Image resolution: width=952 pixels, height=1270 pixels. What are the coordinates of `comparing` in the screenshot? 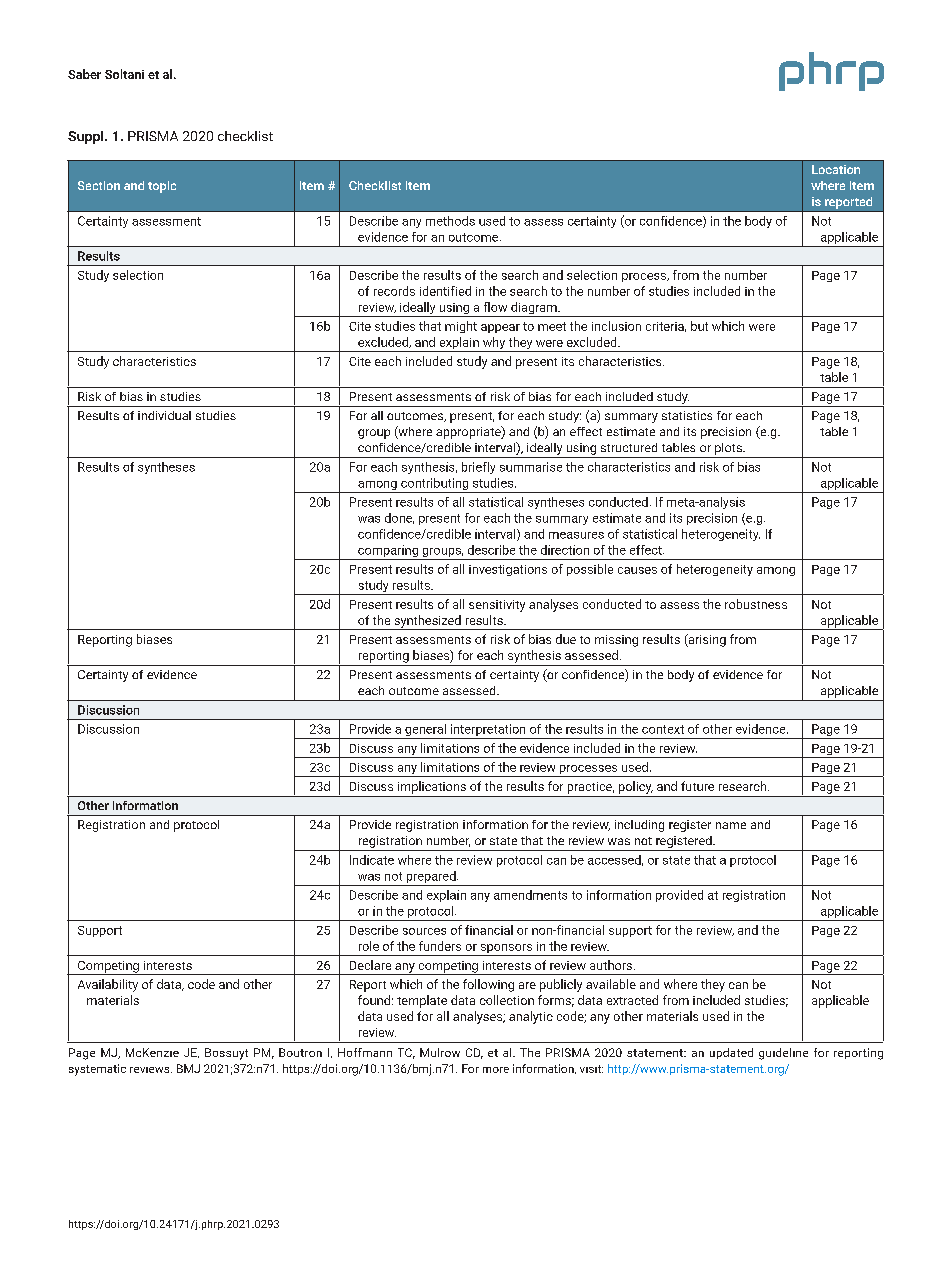 It's located at (388, 552).
